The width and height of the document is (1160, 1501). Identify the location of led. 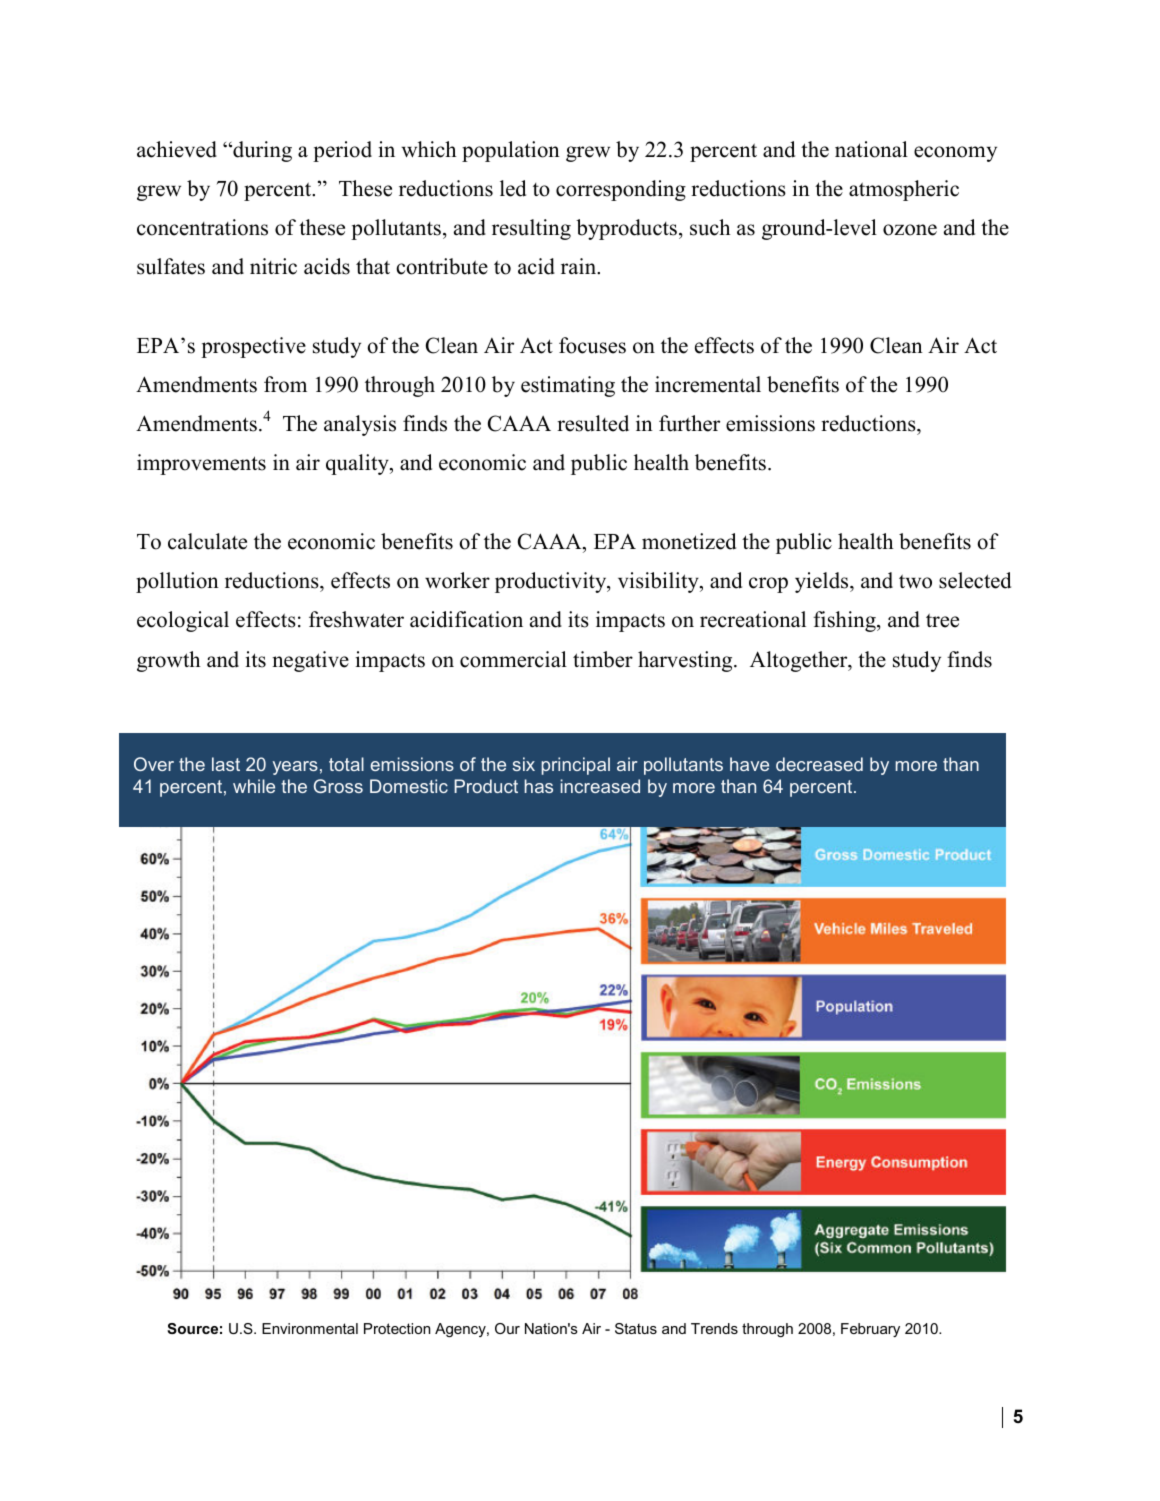
(513, 188).
